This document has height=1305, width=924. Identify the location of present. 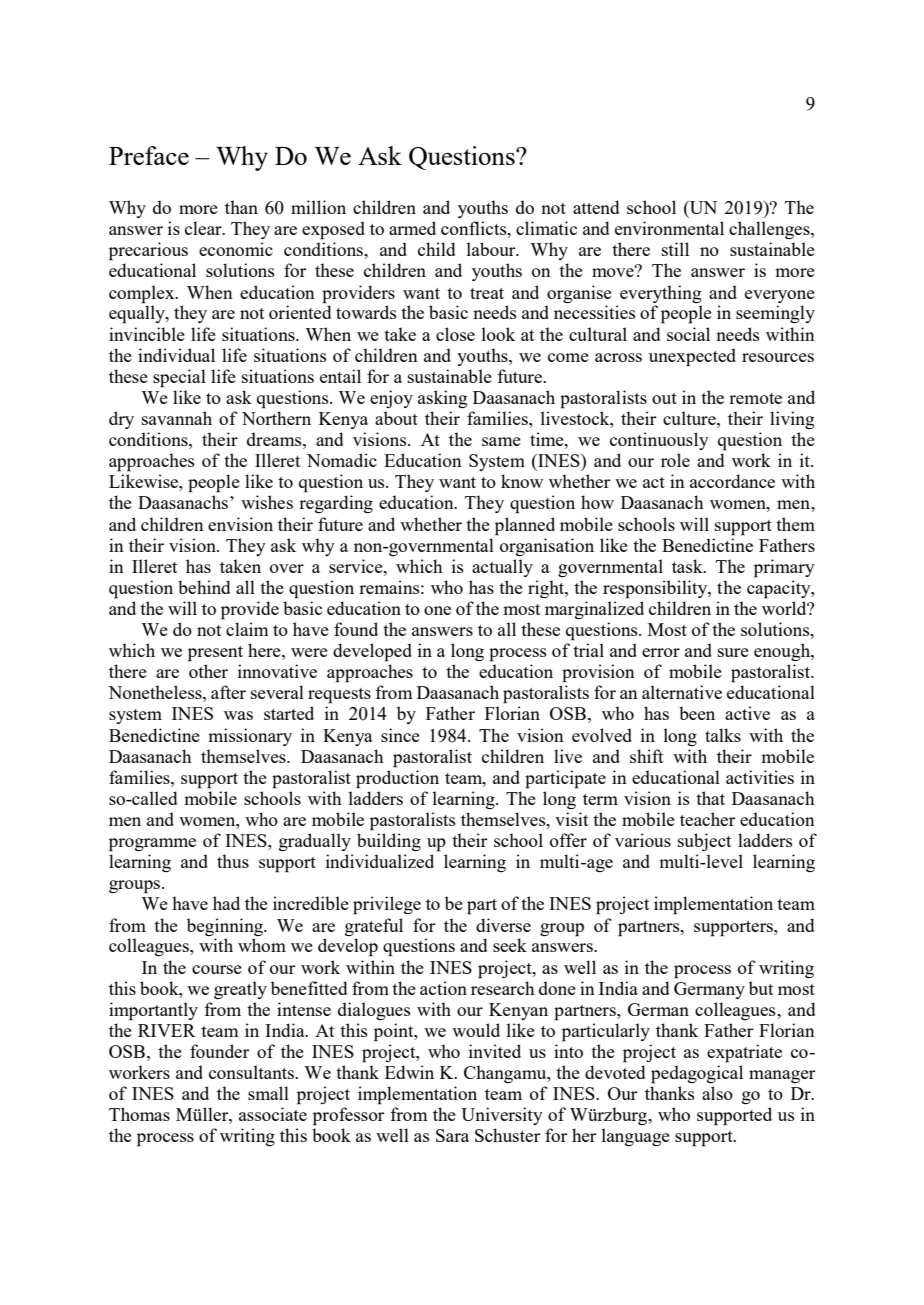
(215, 654).
